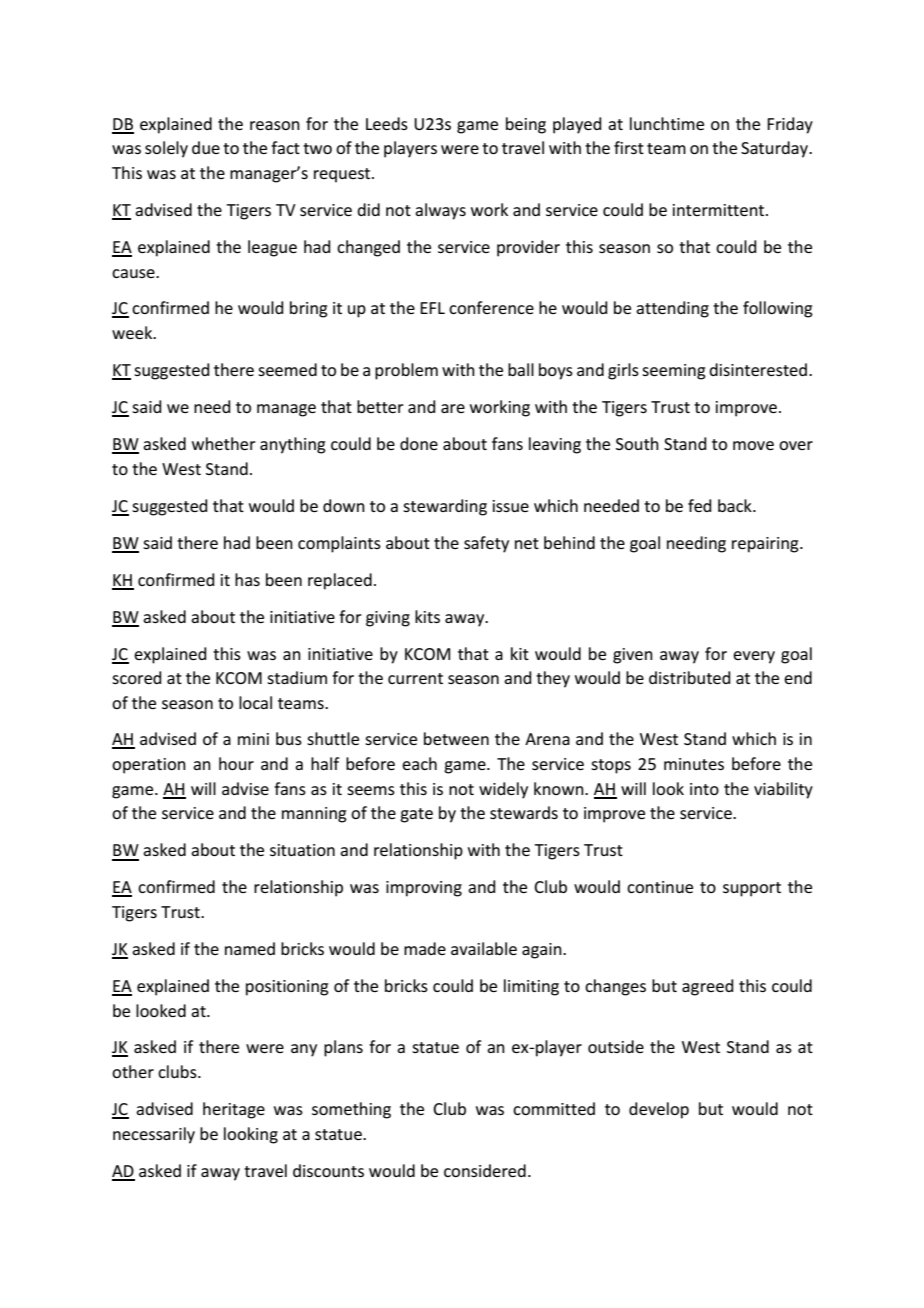 Image resolution: width=924 pixels, height=1308 pixels. Describe the element at coordinates (206, 147) in the screenshot. I see `due` at that location.
